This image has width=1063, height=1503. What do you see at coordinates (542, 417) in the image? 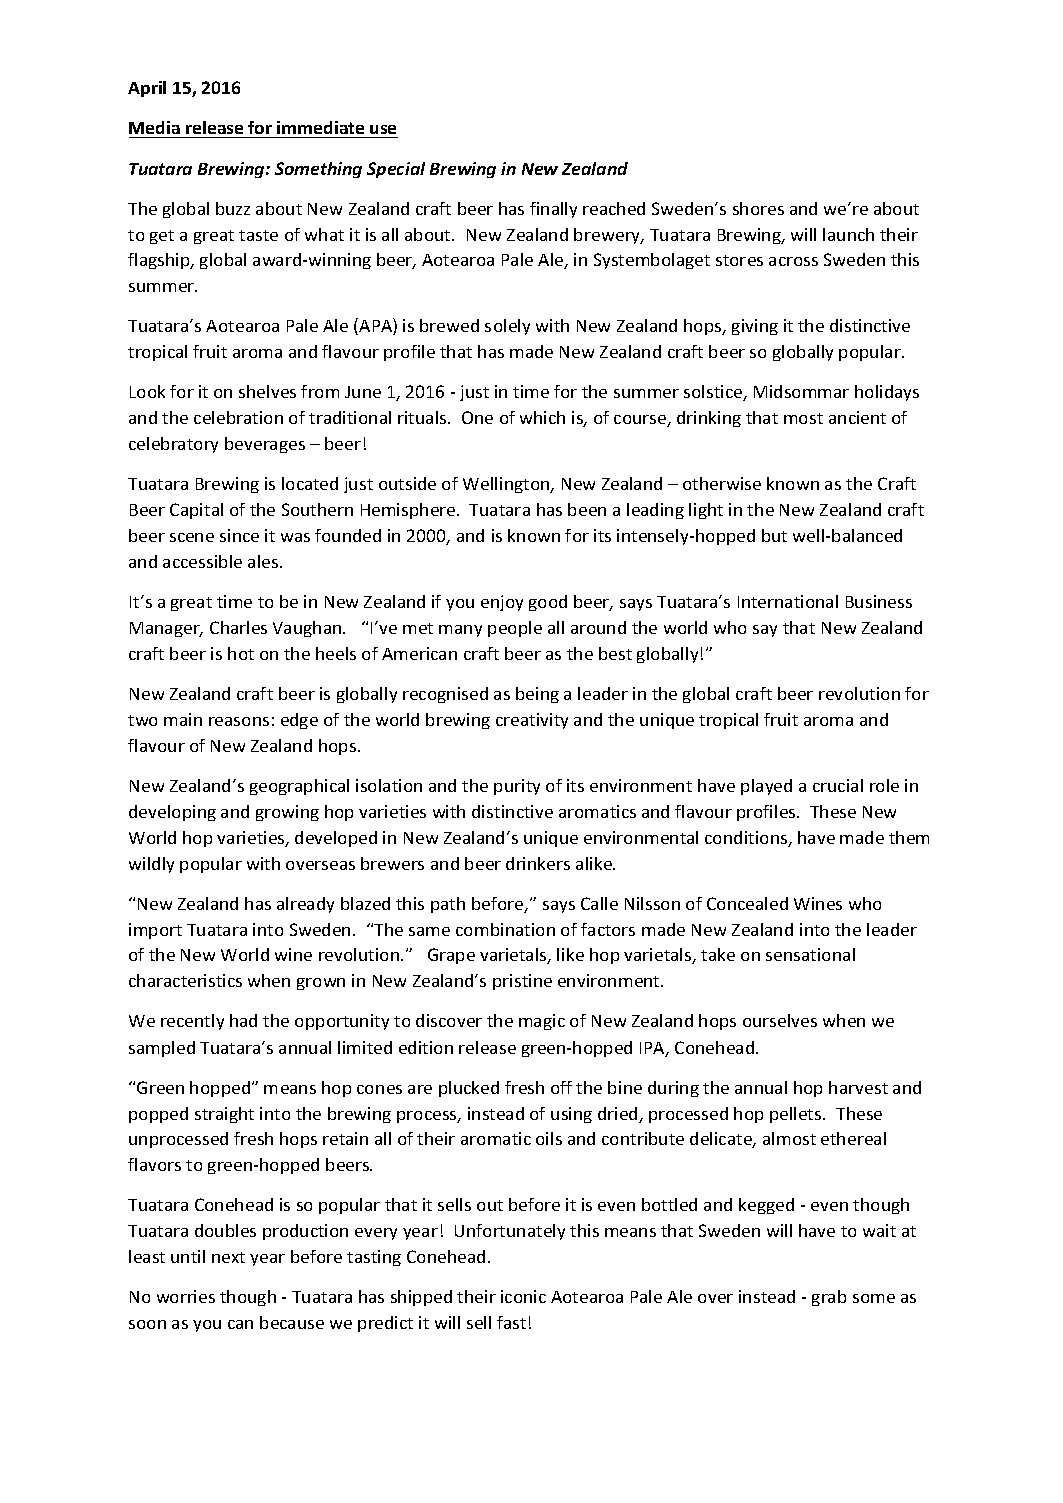
I see `which` at bounding box center [542, 417].
